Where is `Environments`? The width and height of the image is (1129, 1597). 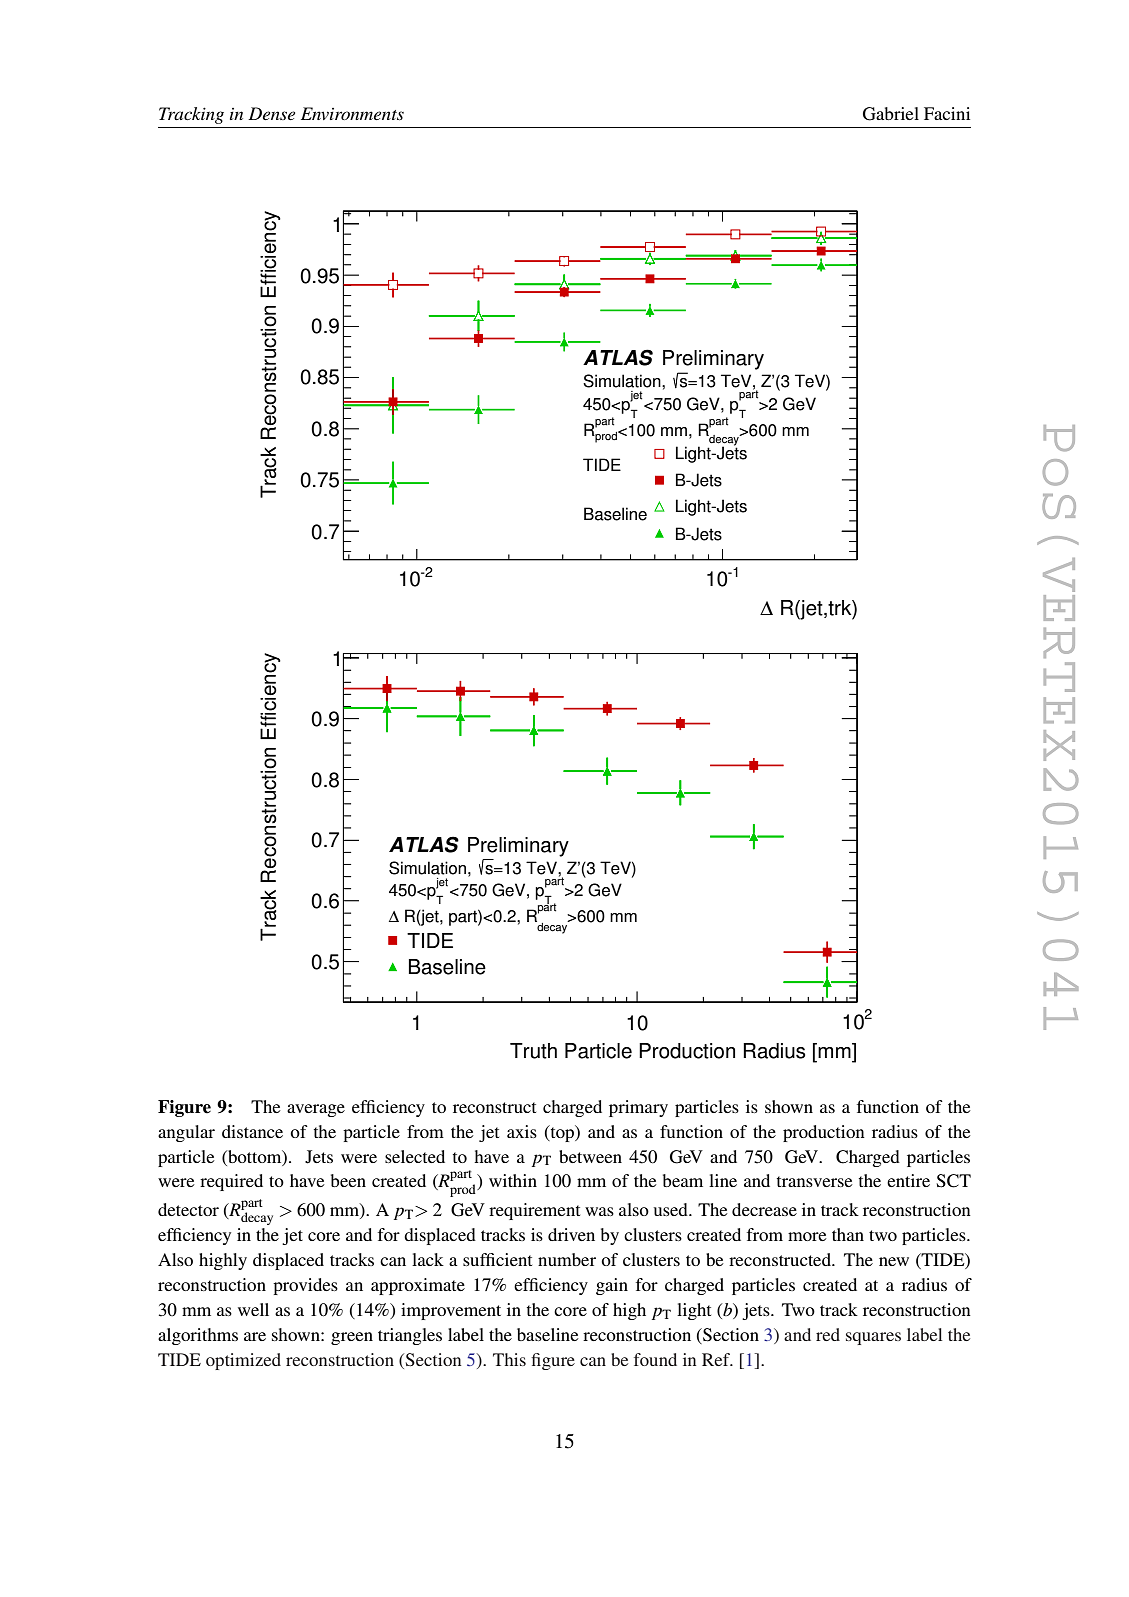
Environments is located at coordinates (352, 113).
